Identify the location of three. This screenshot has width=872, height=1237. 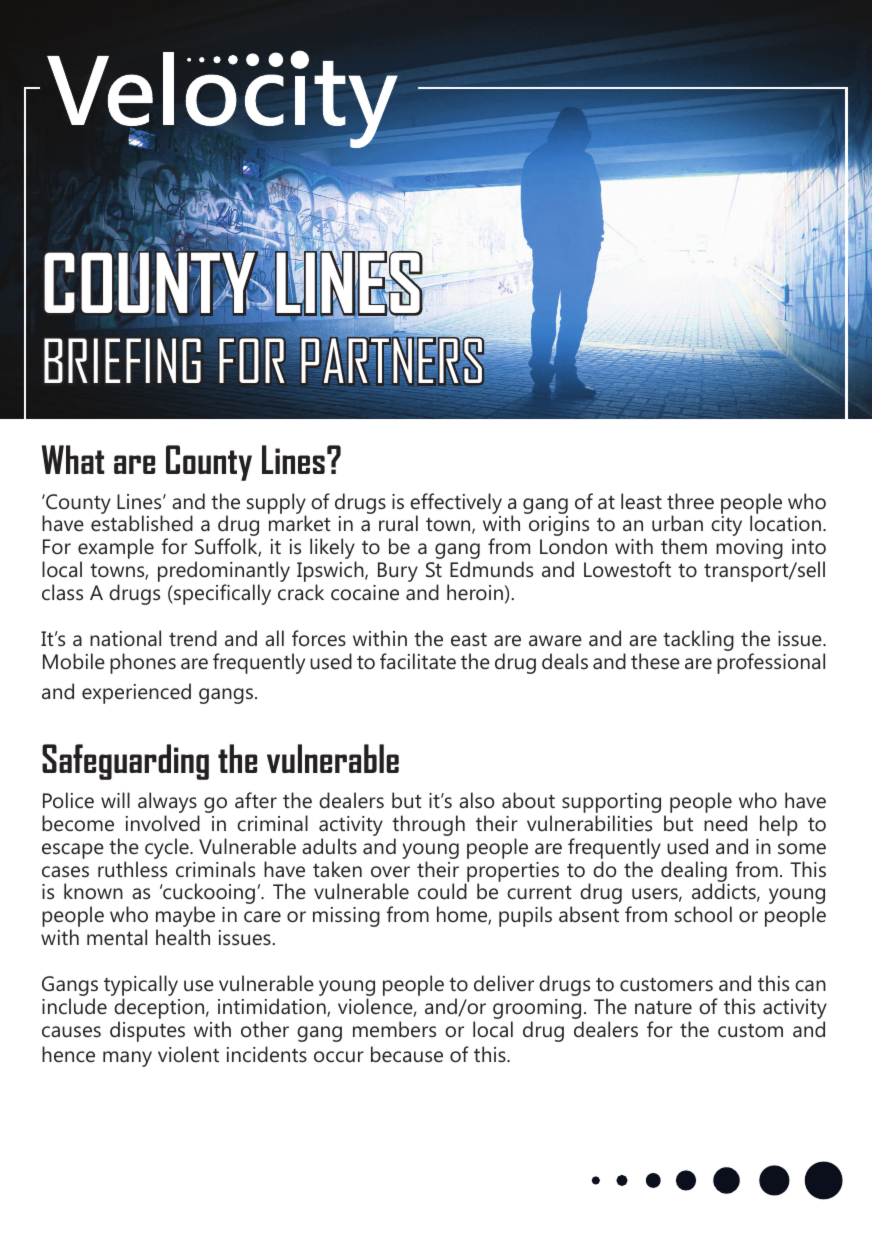
(690, 501).
